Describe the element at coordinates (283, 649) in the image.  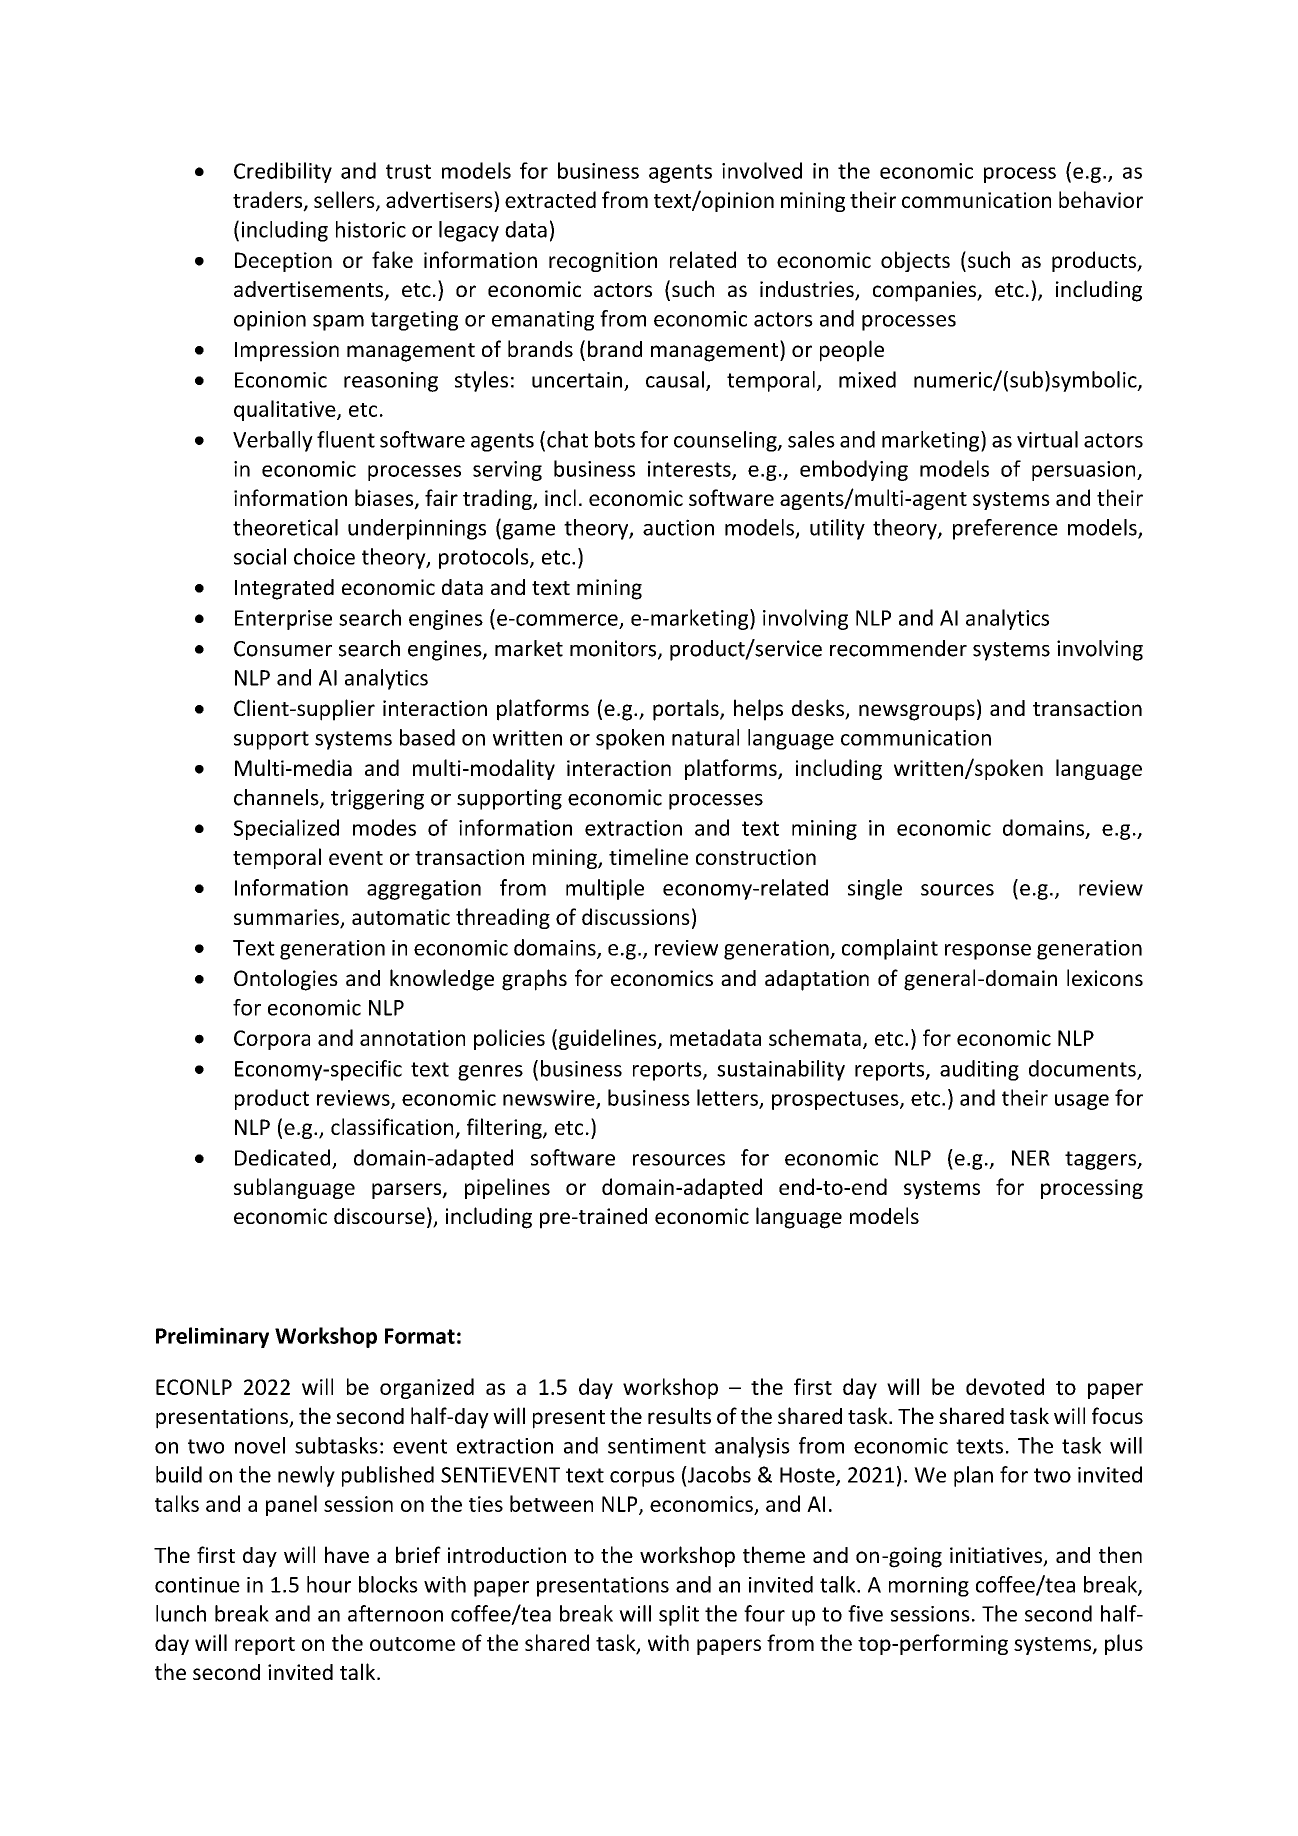
I see `Consumer` at that location.
